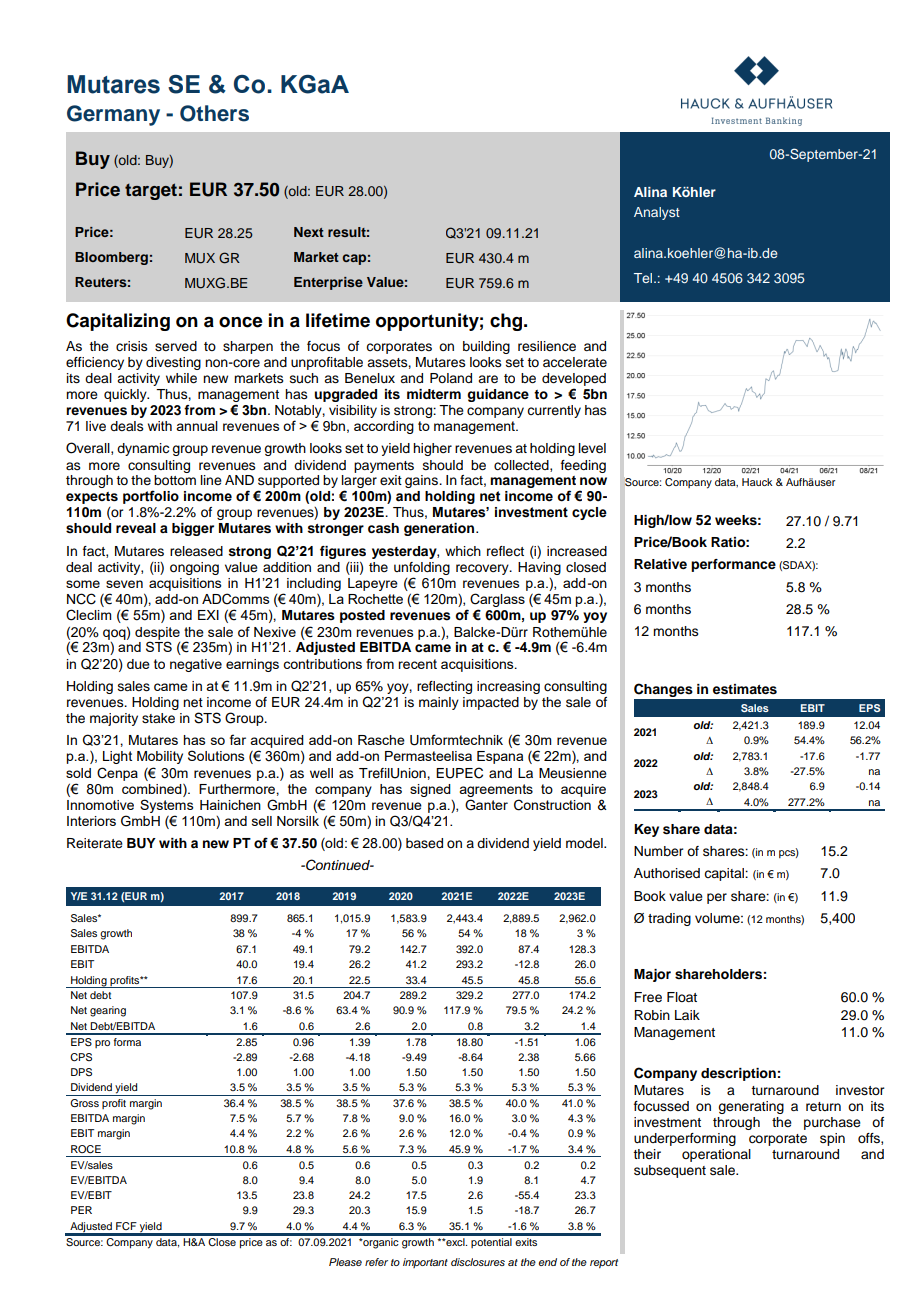  I want to click on Next, so click(309, 232).
